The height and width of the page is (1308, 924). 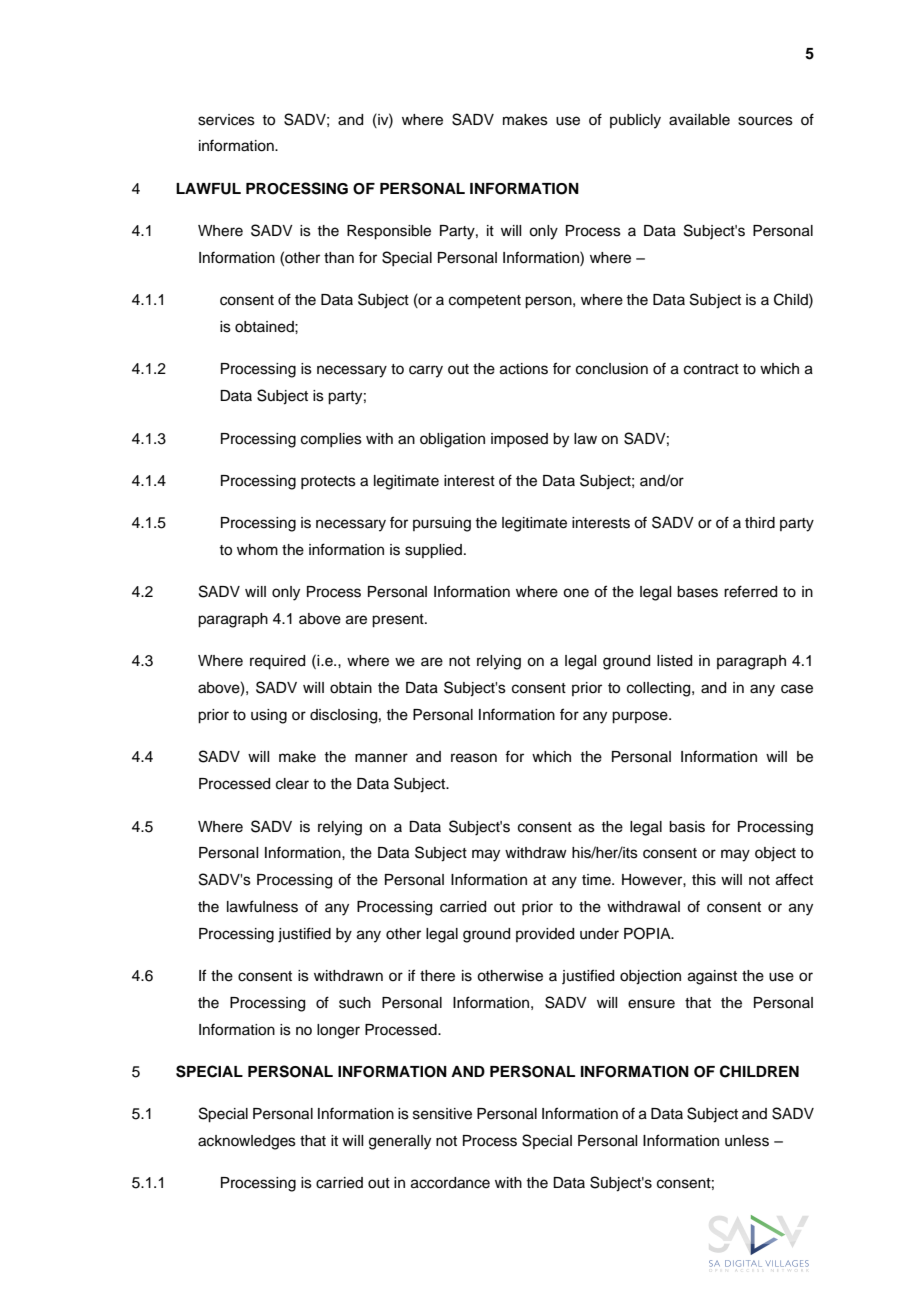 What do you see at coordinates (226, 120) in the page?
I see `services` at bounding box center [226, 120].
